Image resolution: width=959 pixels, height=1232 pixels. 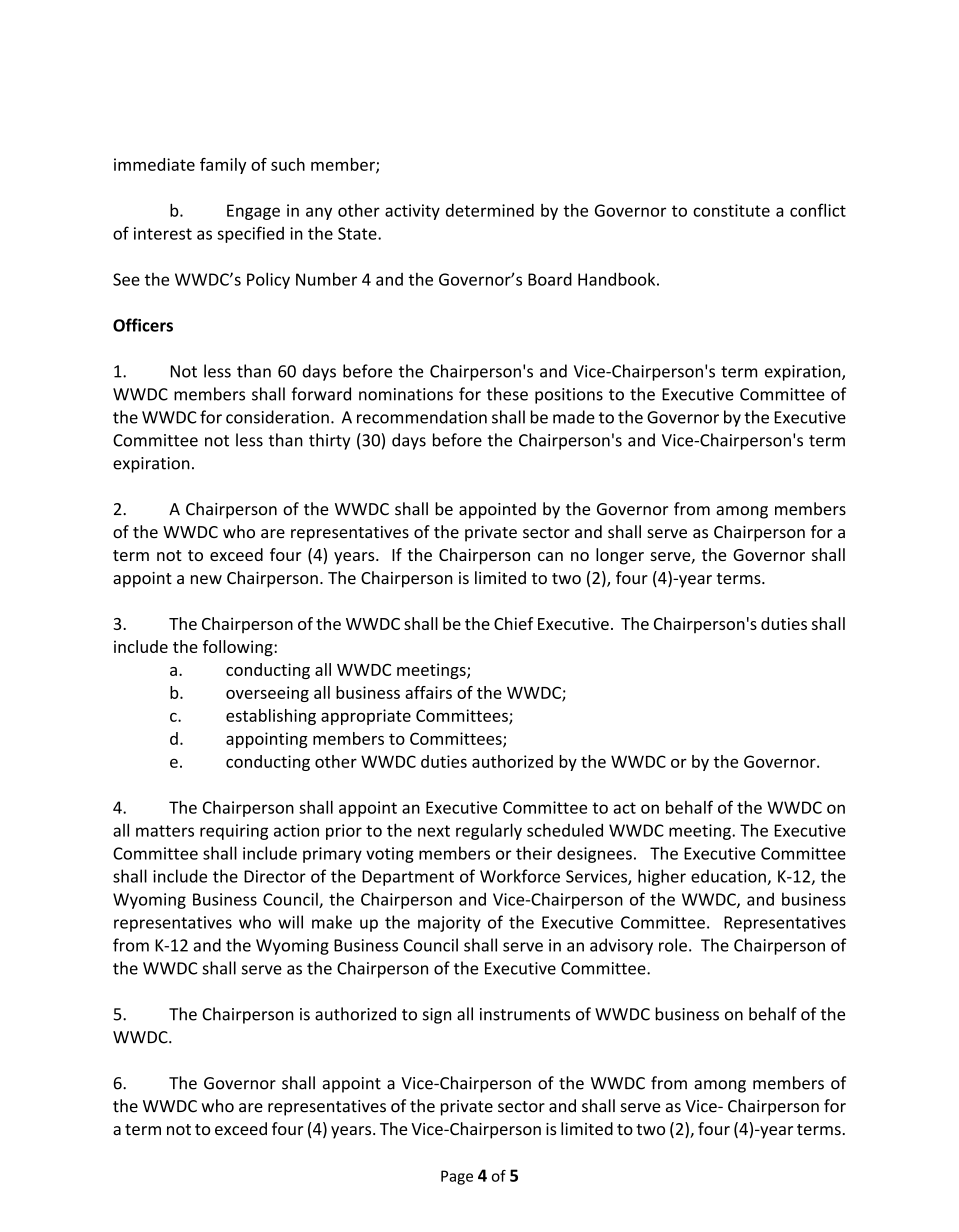 What do you see at coordinates (253, 212) in the screenshot?
I see `Engage` at bounding box center [253, 212].
